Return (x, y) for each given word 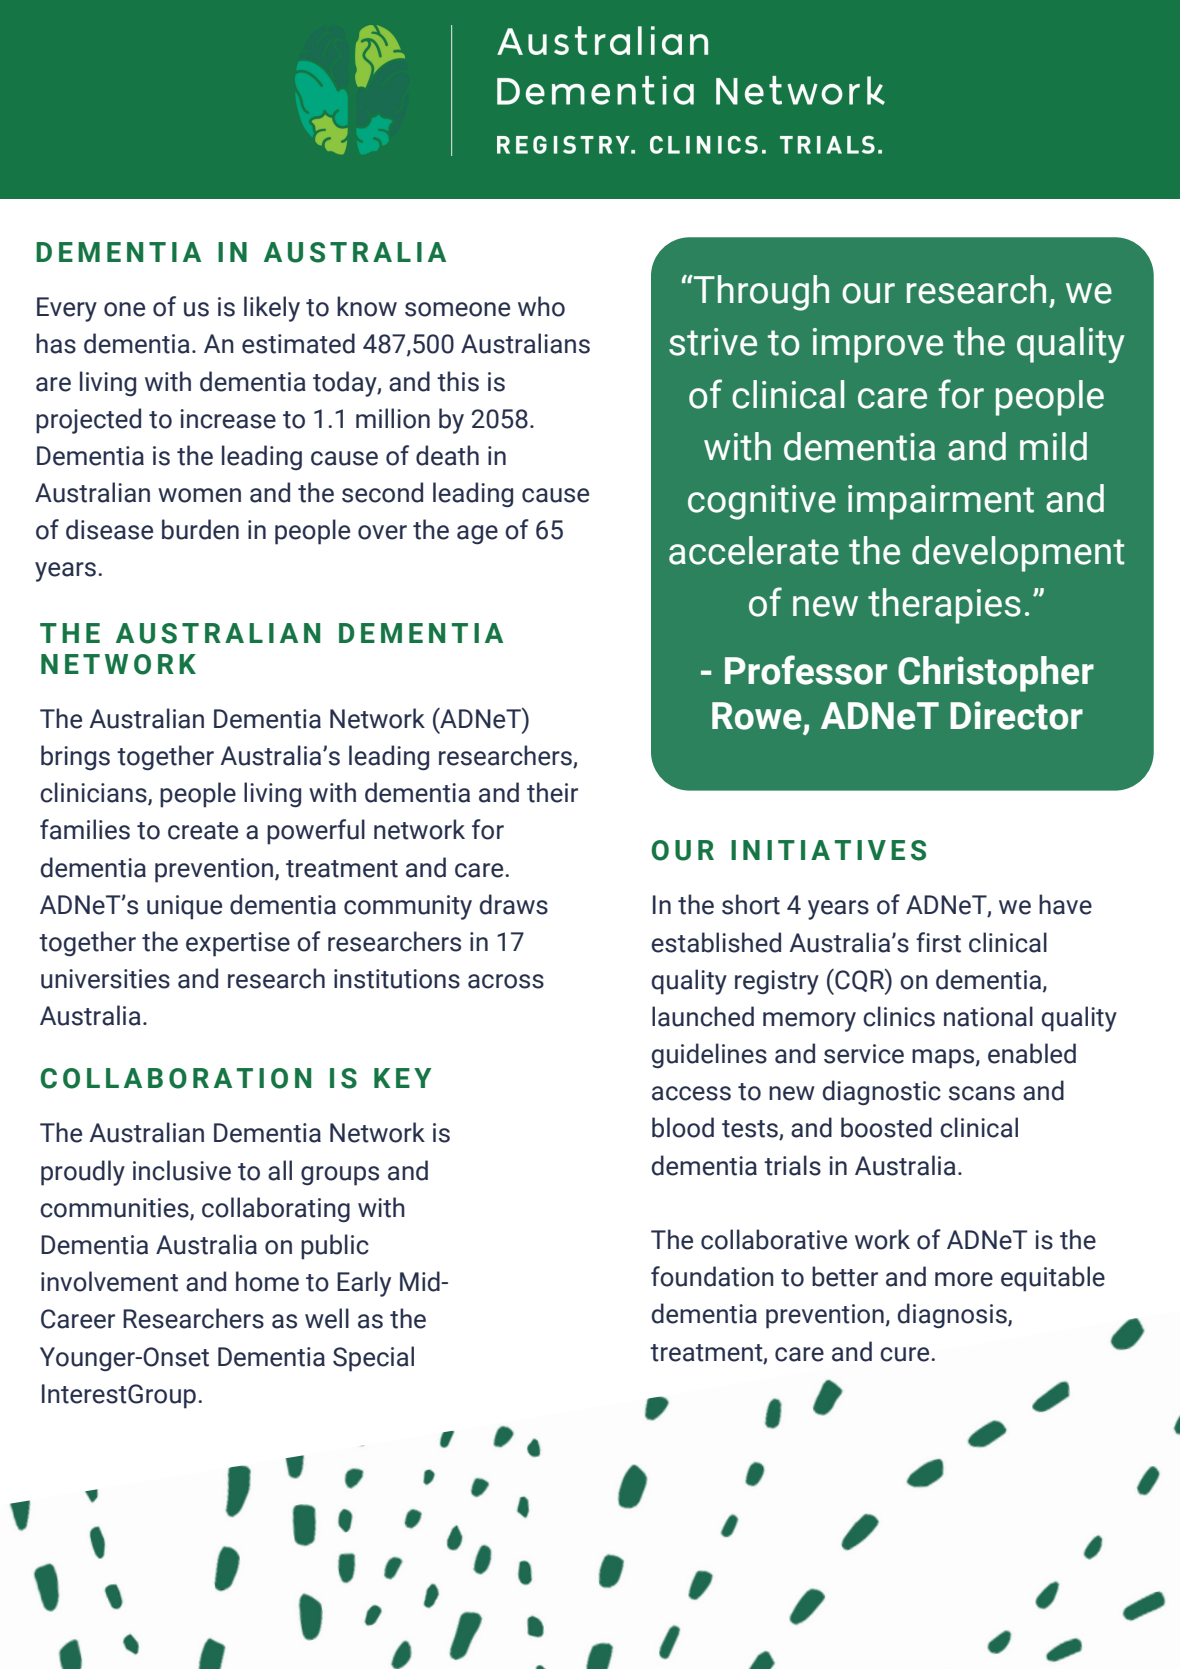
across (506, 981)
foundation (712, 1276)
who (541, 306)
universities (105, 979)
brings (75, 758)
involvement (109, 1281)
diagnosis (953, 1315)
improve (878, 345)
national (988, 1016)
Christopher (996, 674)
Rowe (756, 716)
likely (272, 309)
